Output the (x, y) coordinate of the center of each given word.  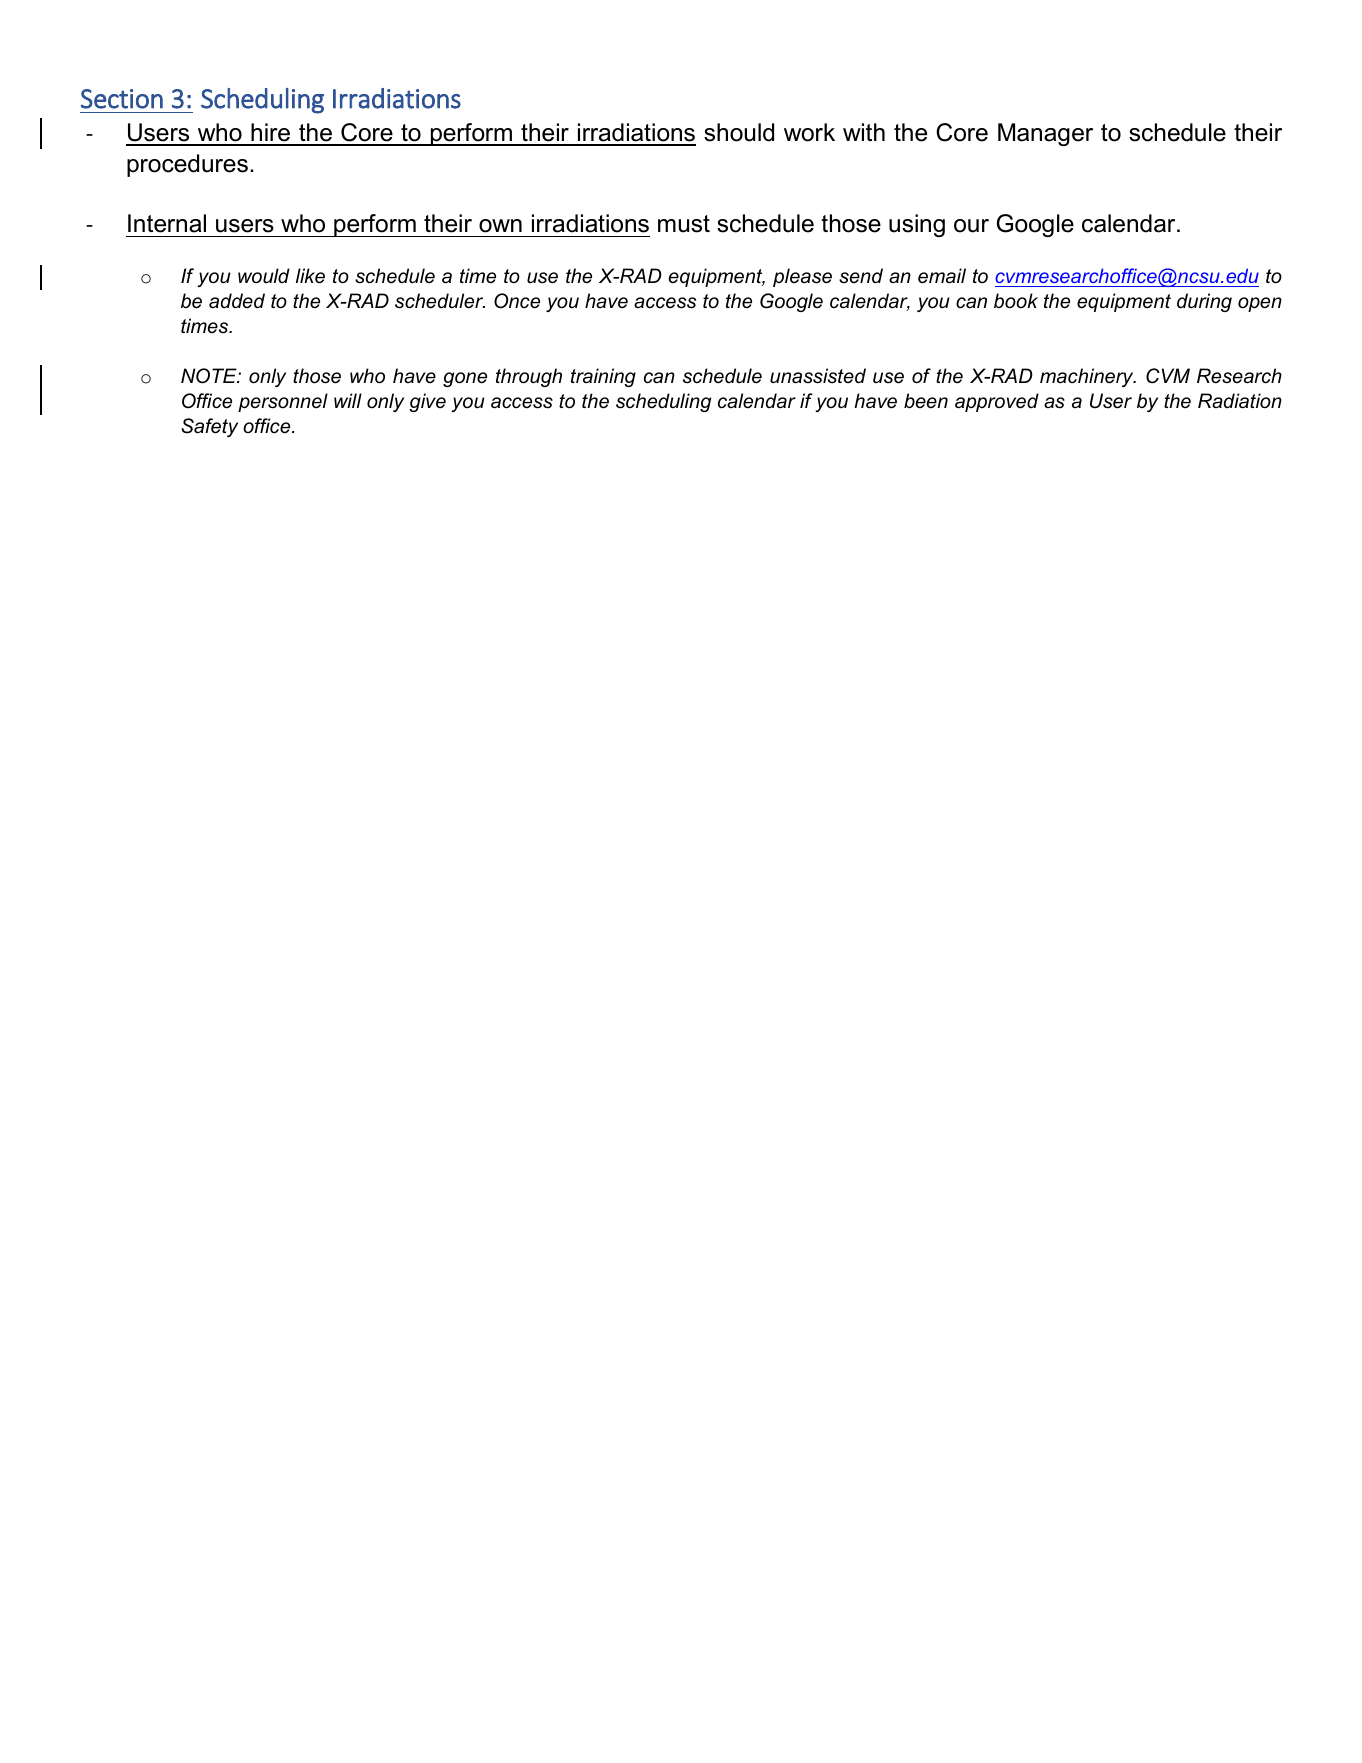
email (942, 276)
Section (122, 99)
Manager (1045, 134)
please (802, 277)
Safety (209, 427)
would (264, 275)
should (739, 132)
